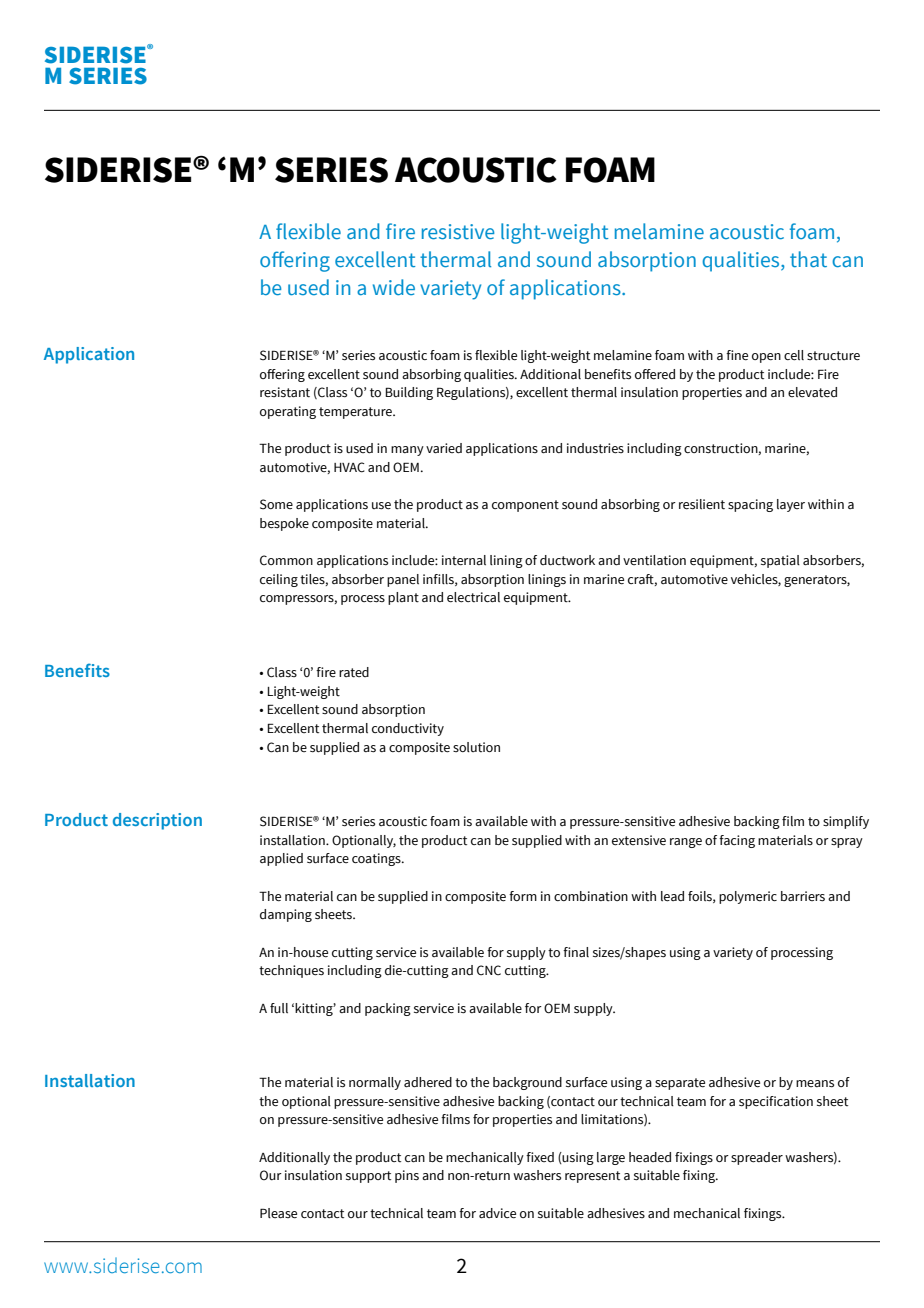 This screenshot has height=1308, width=924. What do you see at coordinates (808, 259) in the screenshot?
I see `that` at bounding box center [808, 259].
